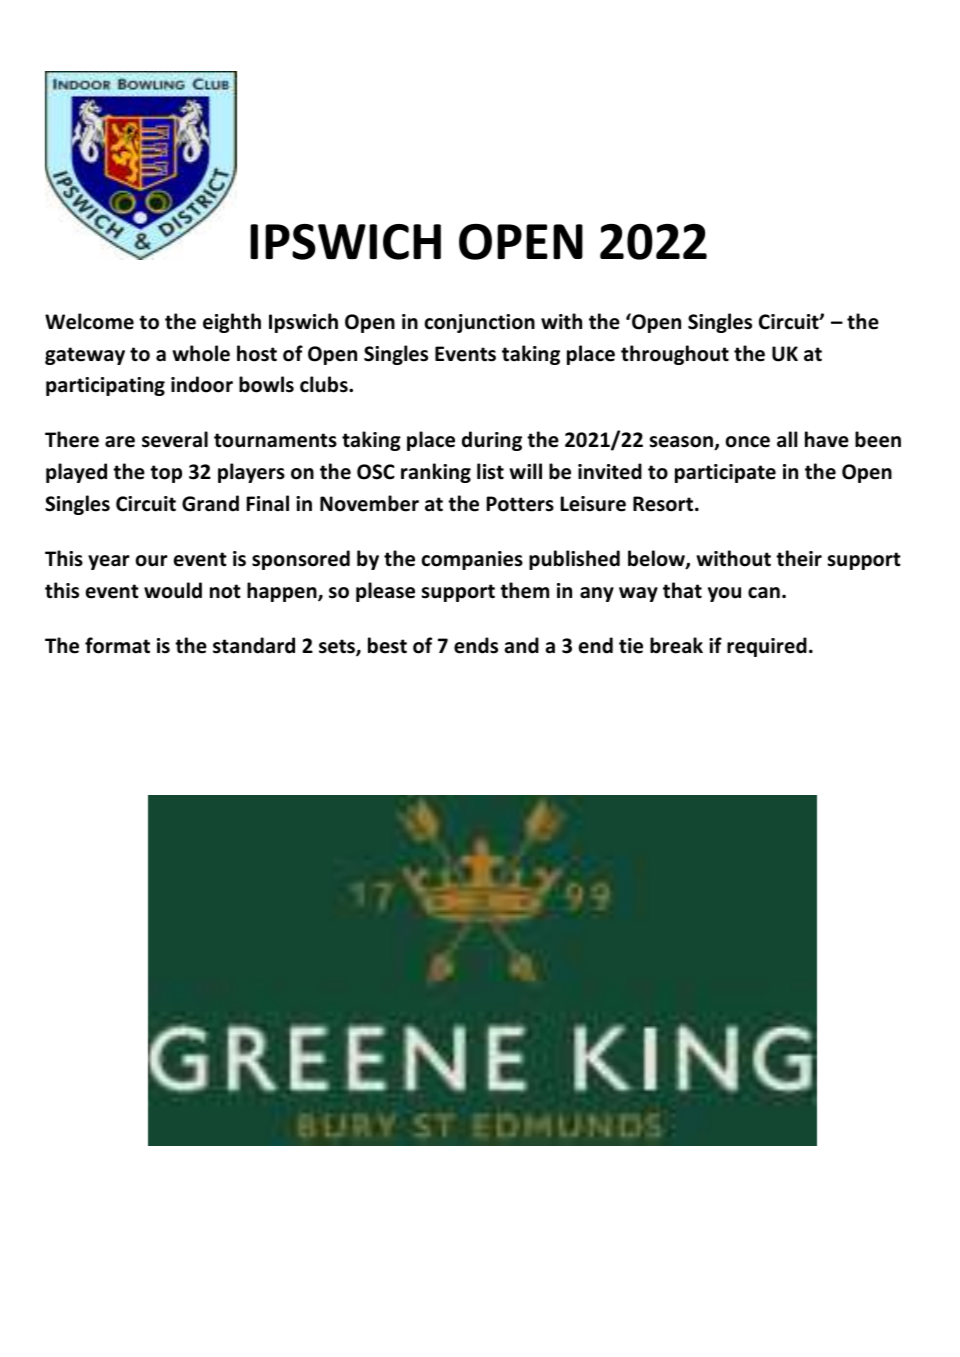  I want to click on all, so click(787, 439).
